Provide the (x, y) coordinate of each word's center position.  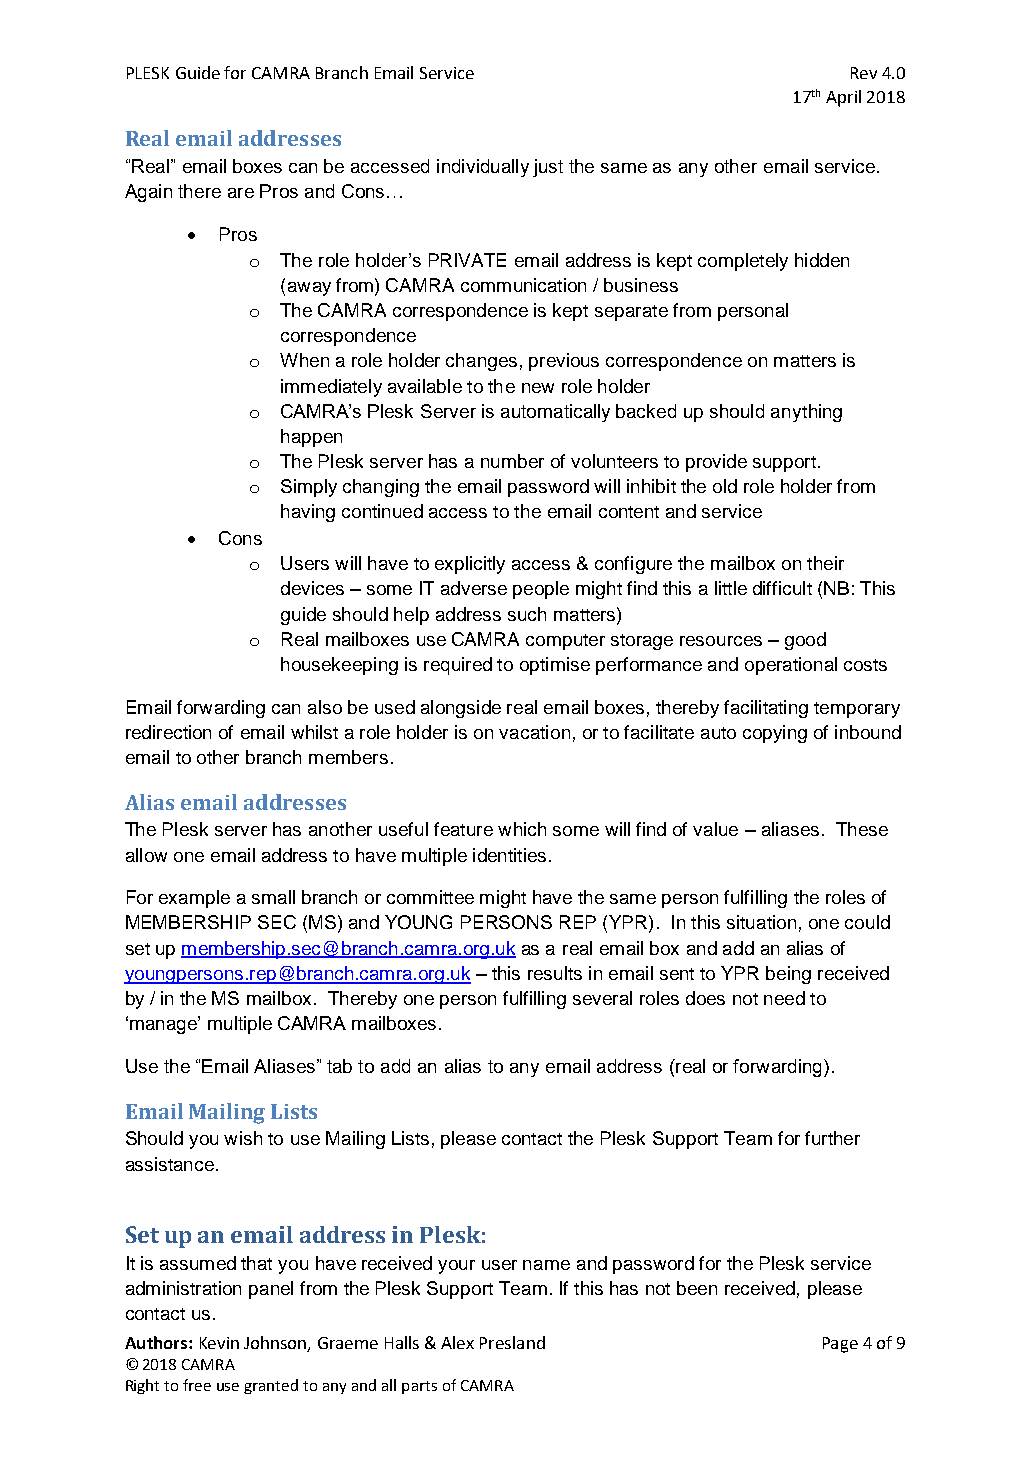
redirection (168, 732)
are (241, 193)
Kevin (219, 1343)
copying (775, 734)
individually (483, 168)
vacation (534, 732)
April (843, 98)
